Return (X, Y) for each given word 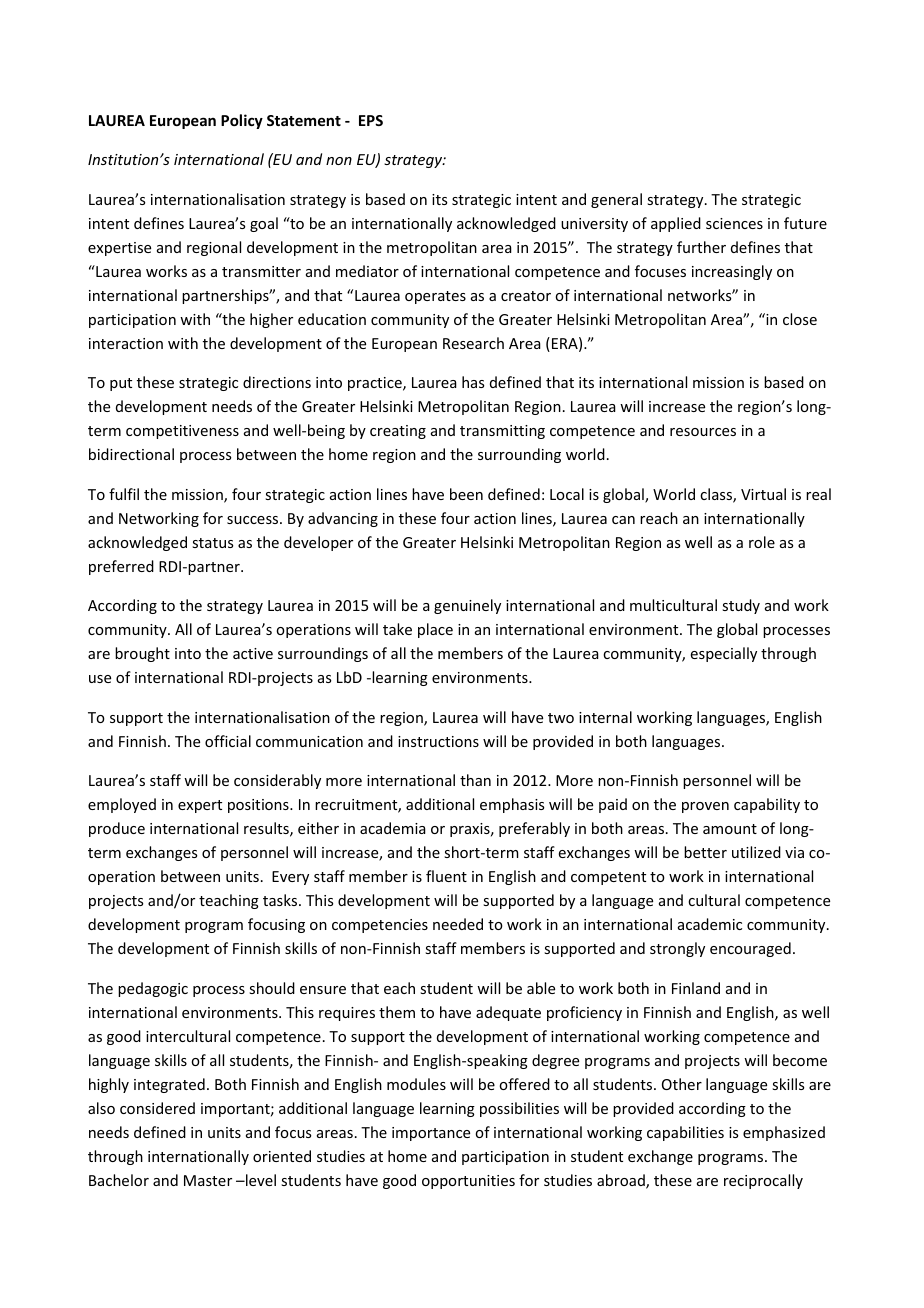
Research (473, 343)
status (212, 543)
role (762, 542)
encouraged (750, 949)
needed (458, 924)
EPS (371, 120)
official (228, 741)
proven (705, 807)
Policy (242, 121)
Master (208, 1180)
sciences (734, 223)
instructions (438, 741)
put (121, 384)
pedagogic (153, 989)
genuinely (467, 606)
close (800, 319)
